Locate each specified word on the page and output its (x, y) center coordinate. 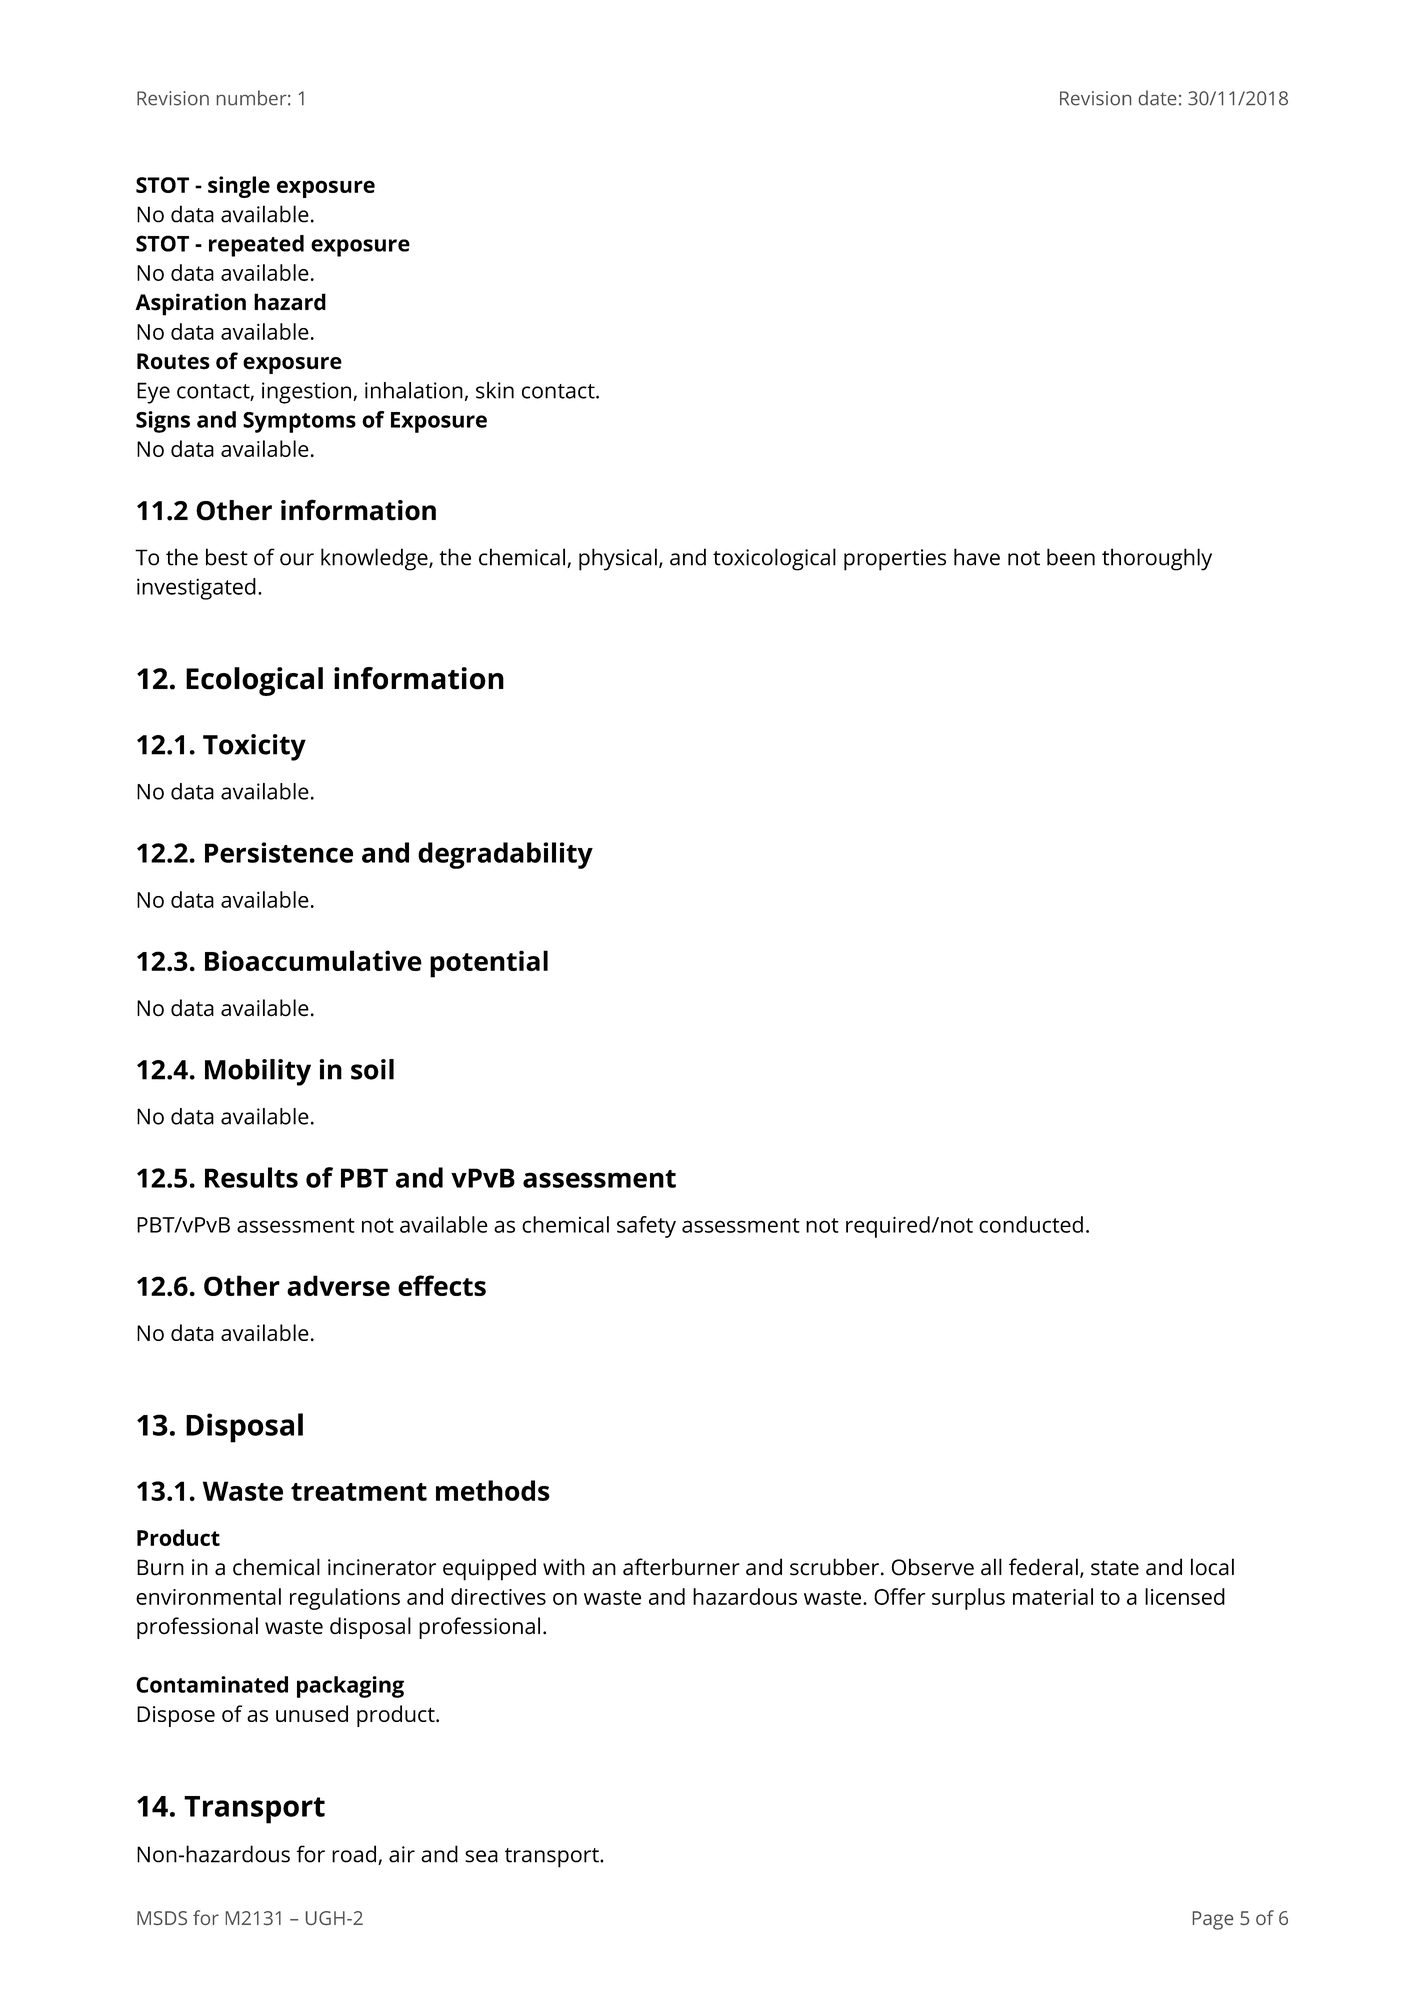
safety (646, 1227)
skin (495, 390)
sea (481, 1856)
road (355, 1855)
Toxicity (254, 747)
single (239, 187)
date (1157, 98)
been (1071, 557)
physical (618, 559)
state (1115, 1568)
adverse (338, 1285)
